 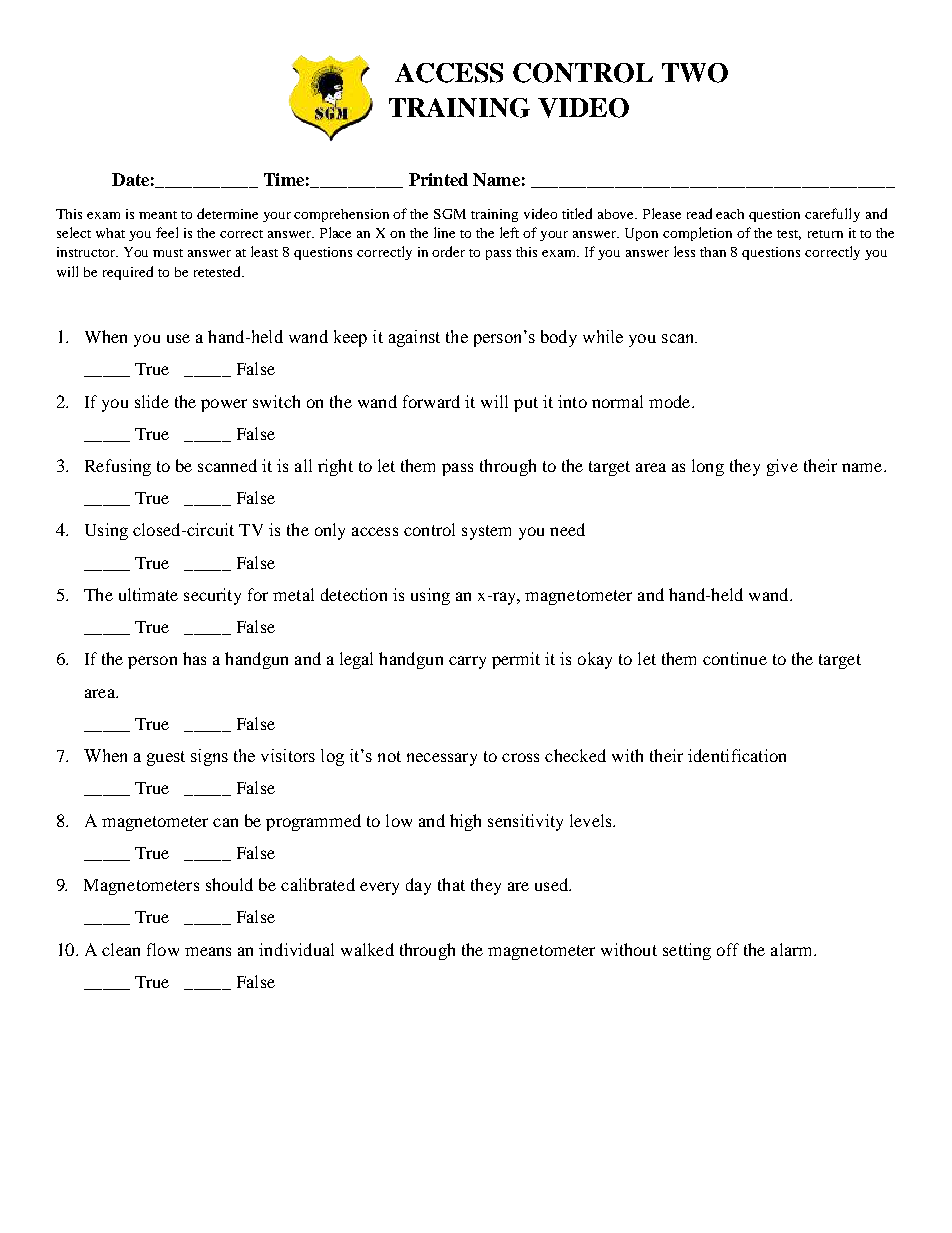 I want to click on long, so click(x=708, y=467).
